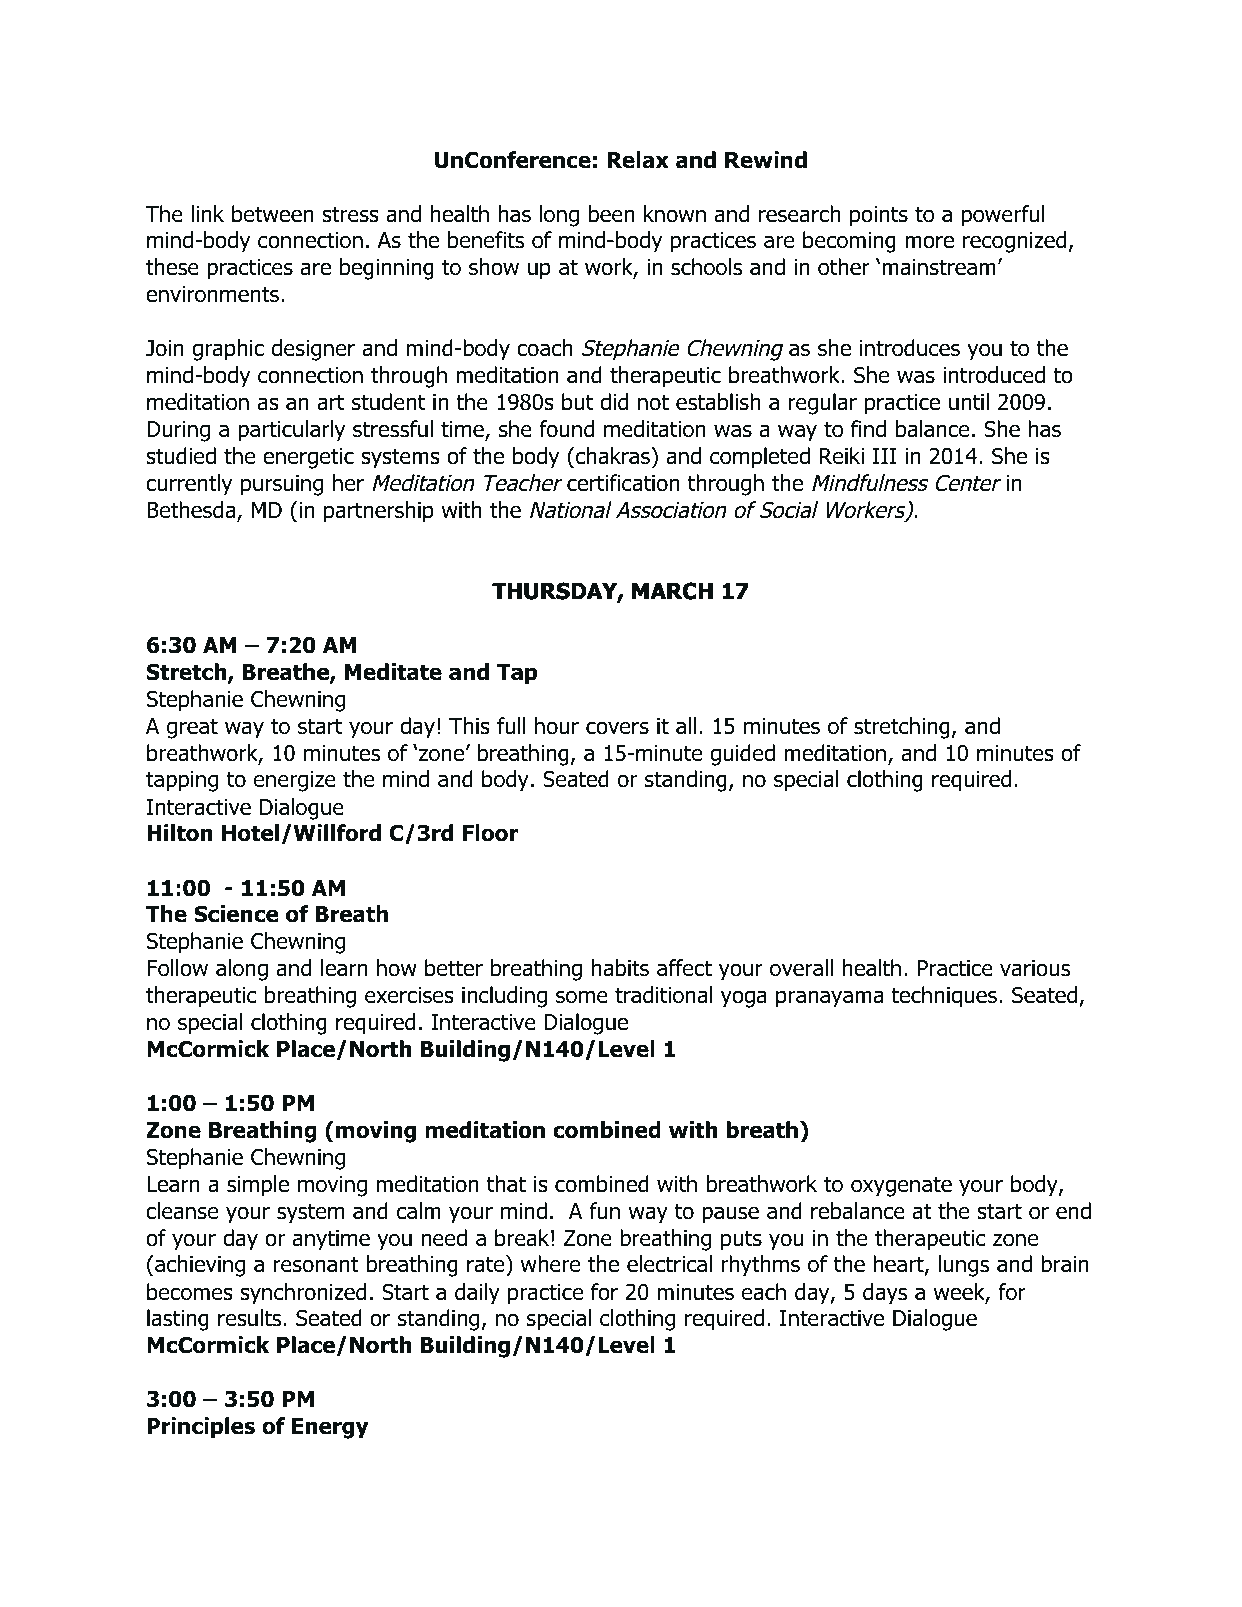  I want to click on been, so click(611, 214).
